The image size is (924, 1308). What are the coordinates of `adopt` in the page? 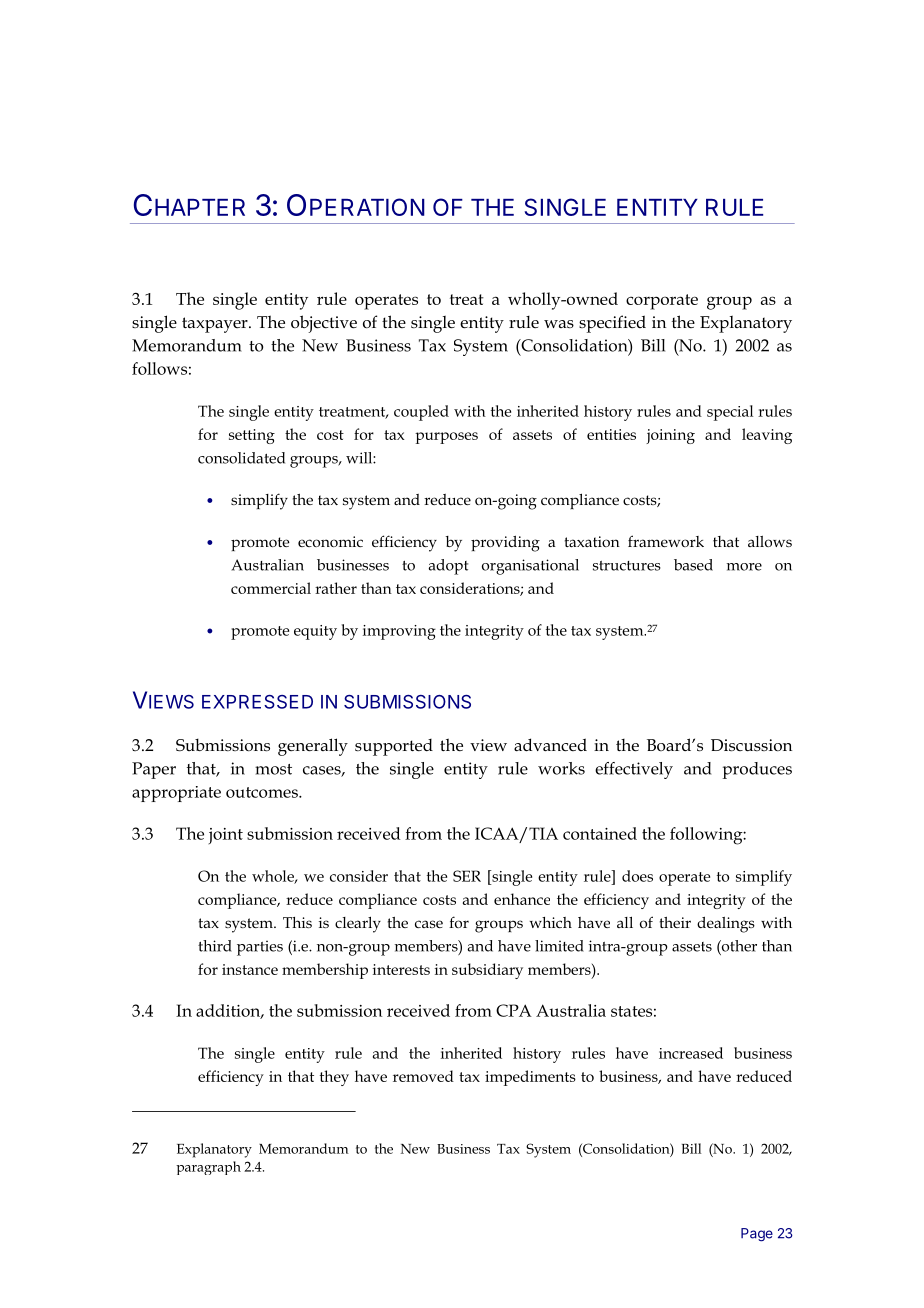 It's located at (448, 567).
